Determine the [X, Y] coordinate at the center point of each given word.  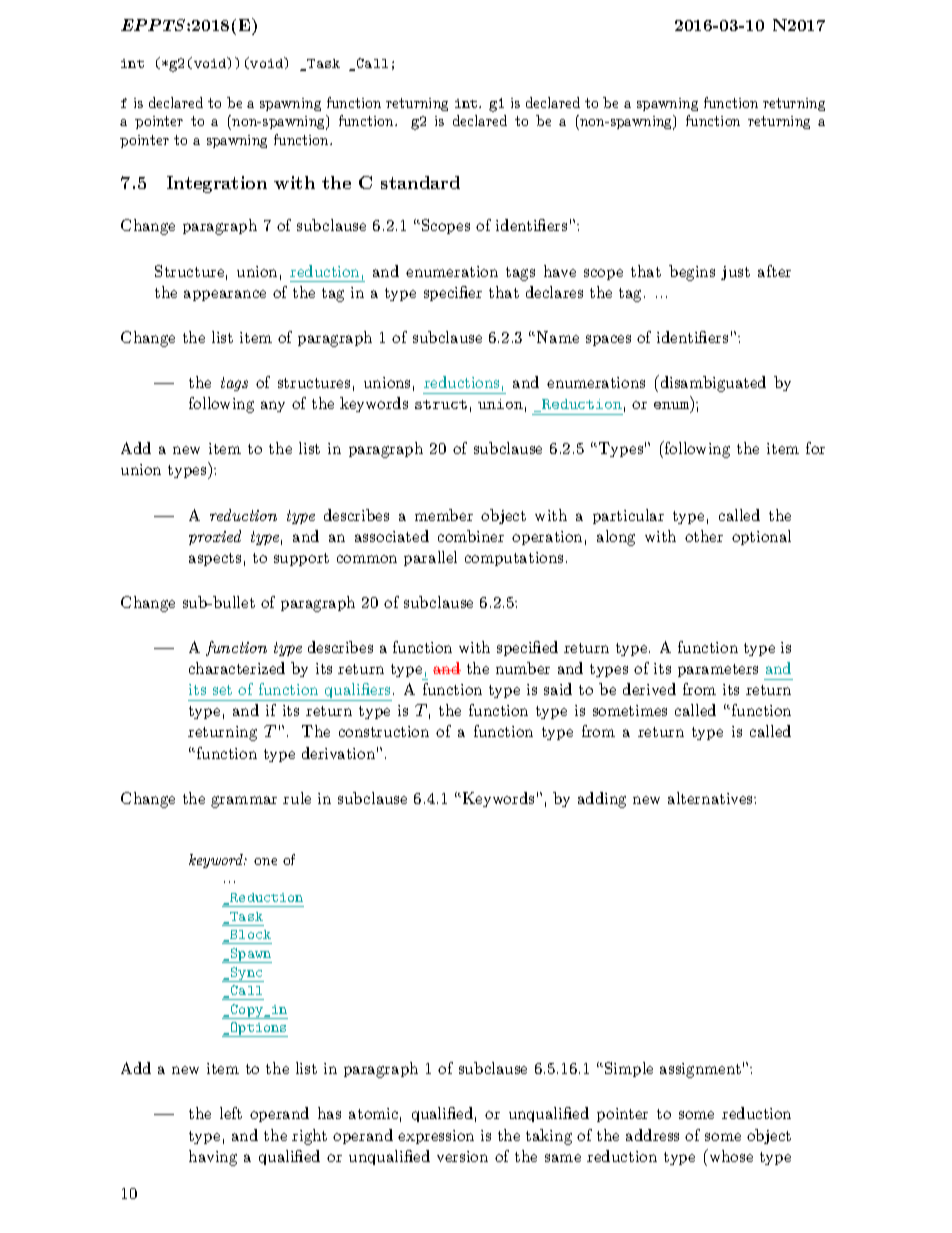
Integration [217, 184]
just [735, 273]
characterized [237, 668]
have [560, 271]
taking [549, 1137]
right [309, 1137]
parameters [718, 670]
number [523, 668]
